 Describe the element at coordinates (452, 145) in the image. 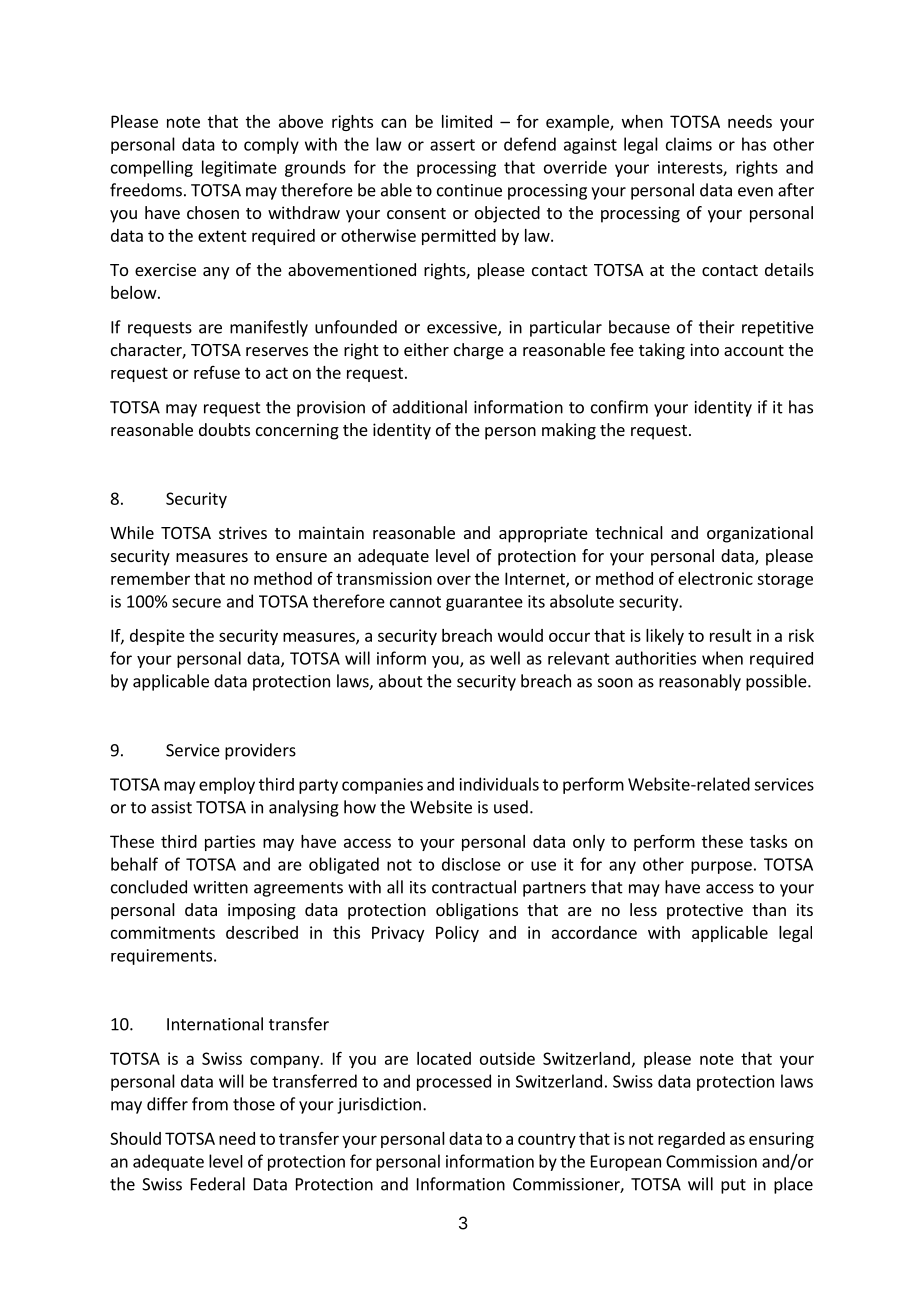

I see `assert` at that location.
